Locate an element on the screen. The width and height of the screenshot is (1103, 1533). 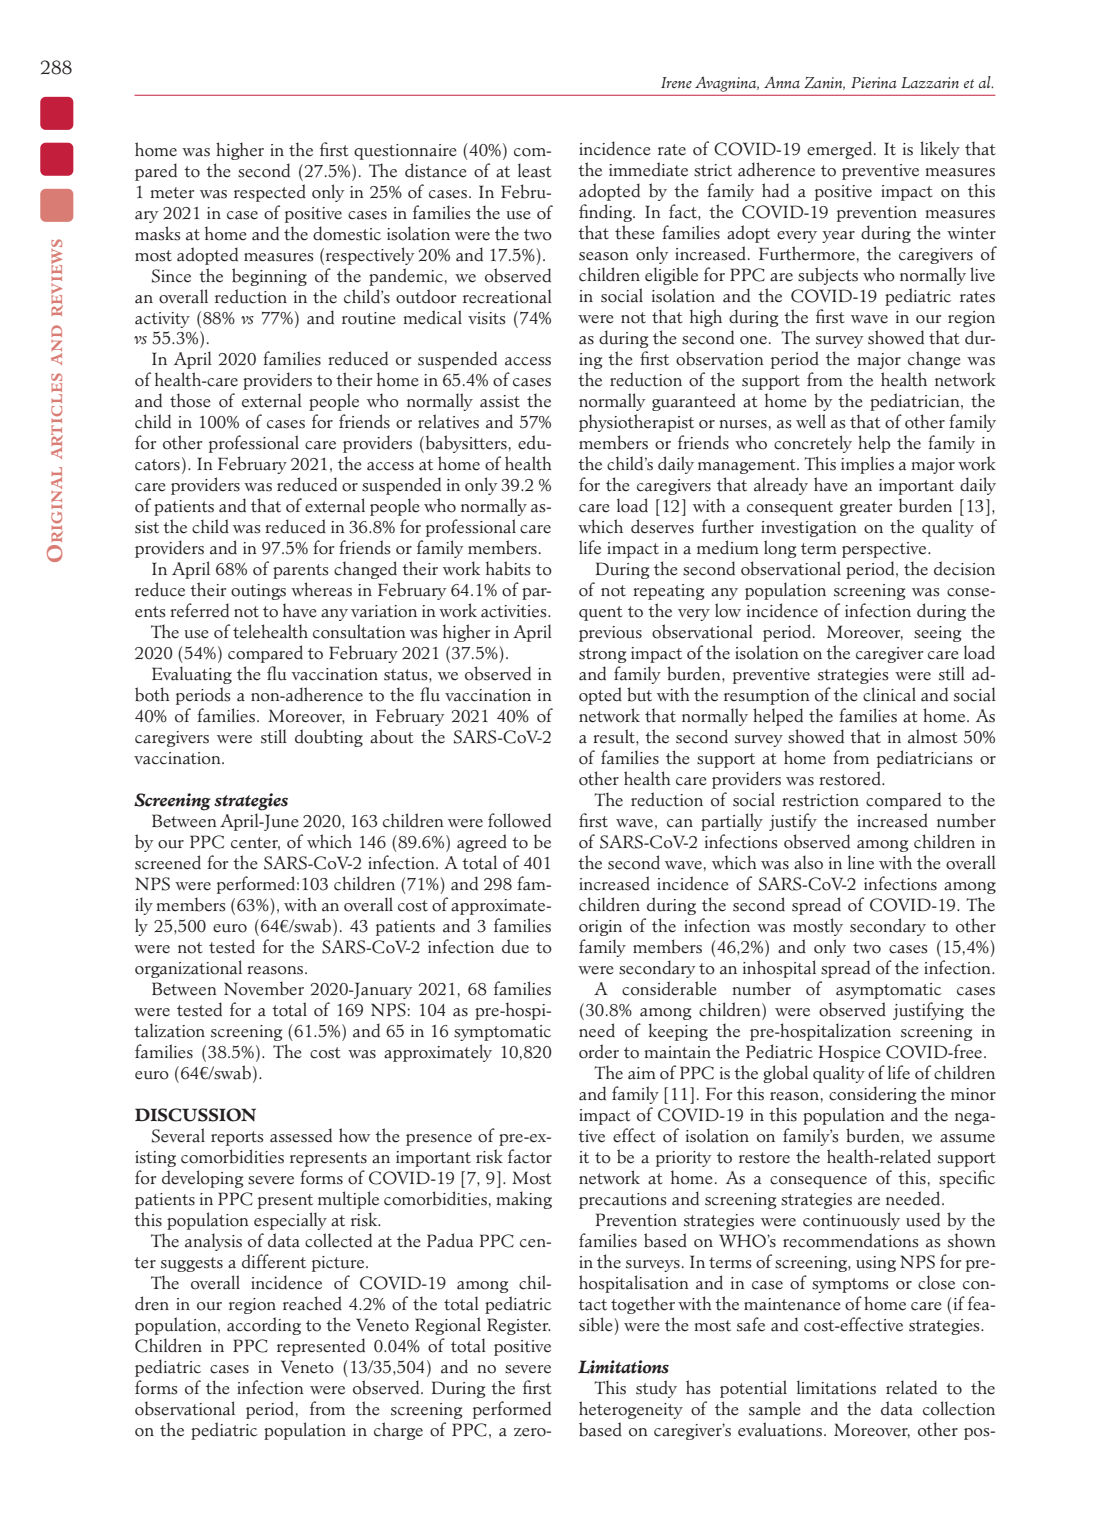
respected is located at coordinates (270, 193).
